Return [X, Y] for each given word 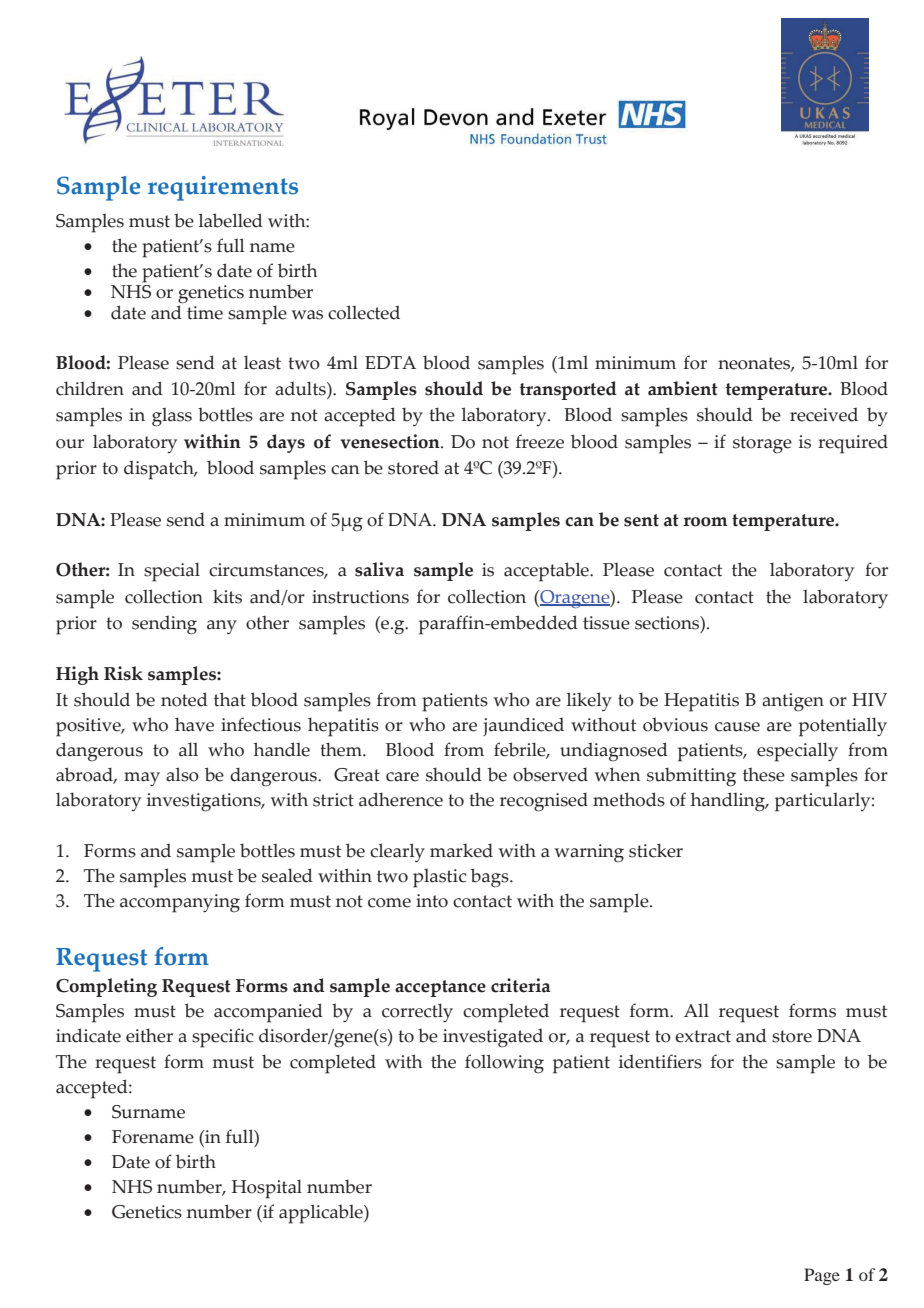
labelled [231, 220]
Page [822, 1276]
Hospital [267, 1189]
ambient [683, 388]
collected [364, 312]
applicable [322, 1214]
